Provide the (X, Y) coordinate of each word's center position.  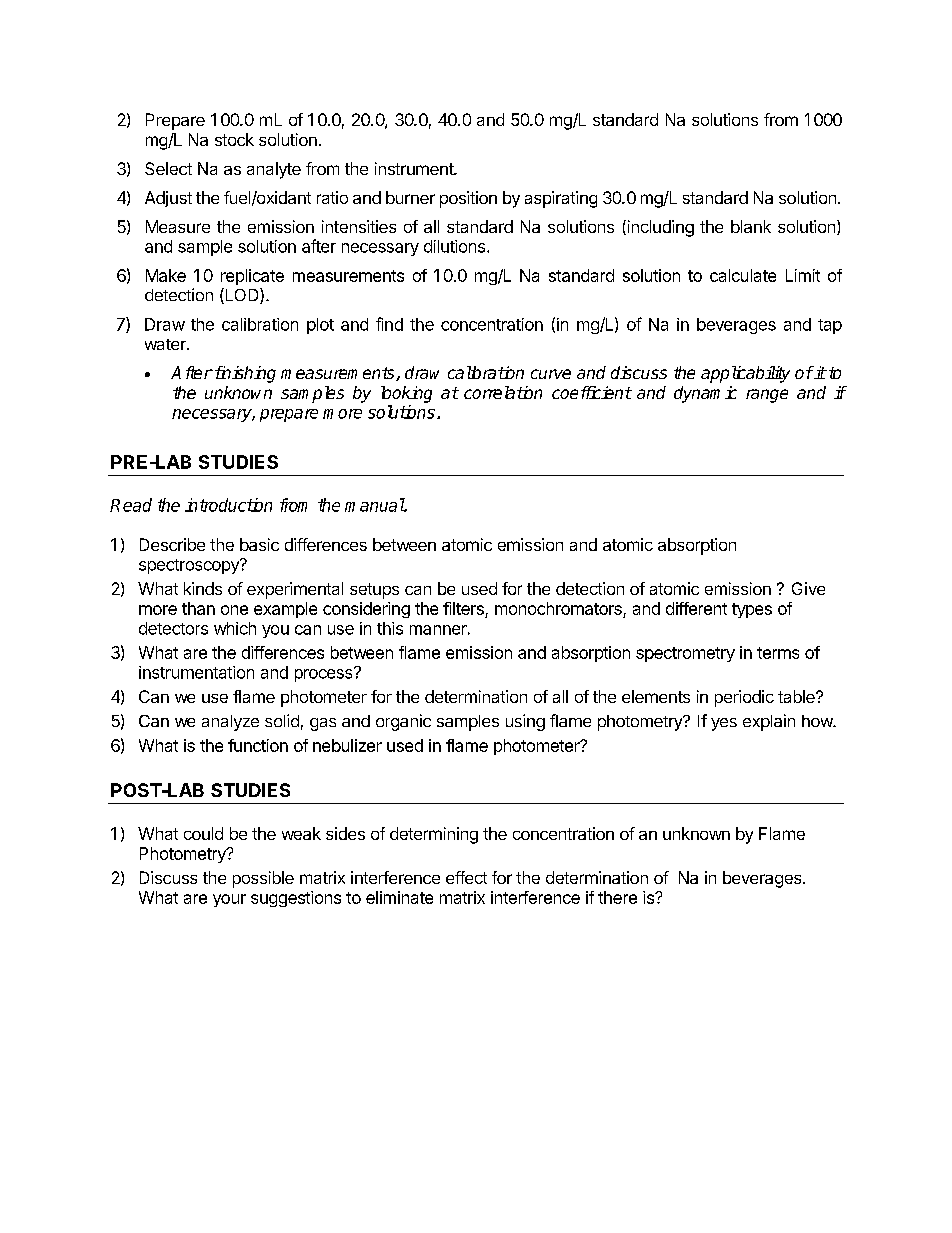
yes (724, 724)
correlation (503, 392)
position (468, 199)
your (229, 900)
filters (463, 608)
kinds (203, 588)
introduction (228, 505)
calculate (743, 275)
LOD (242, 296)
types (752, 610)
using (525, 722)
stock (234, 139)
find (389, 324)
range (767, 396)
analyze (230, 723)
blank (751, 226)
